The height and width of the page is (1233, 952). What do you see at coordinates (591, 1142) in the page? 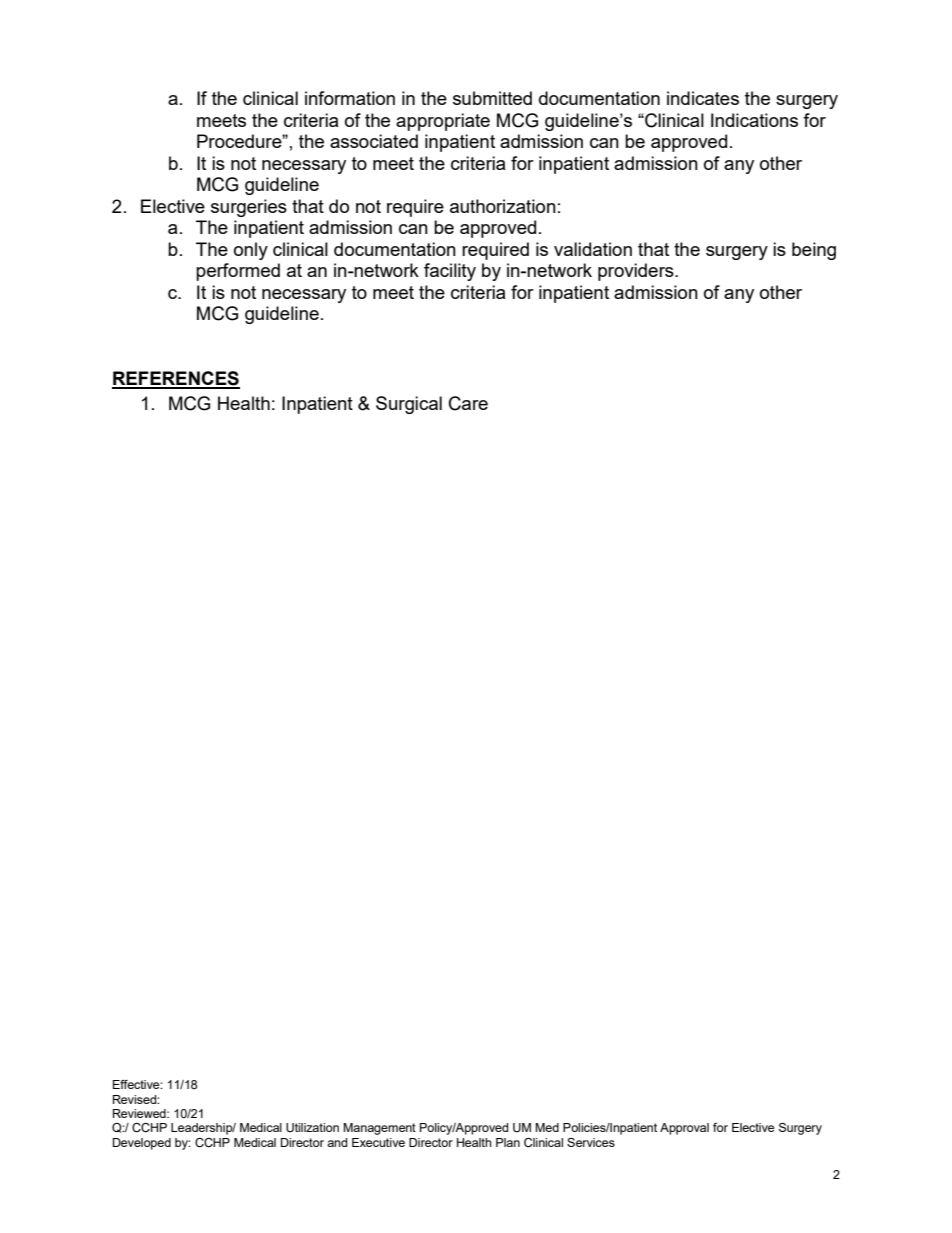
I see `Services` at bounding box center [591, 1142].
